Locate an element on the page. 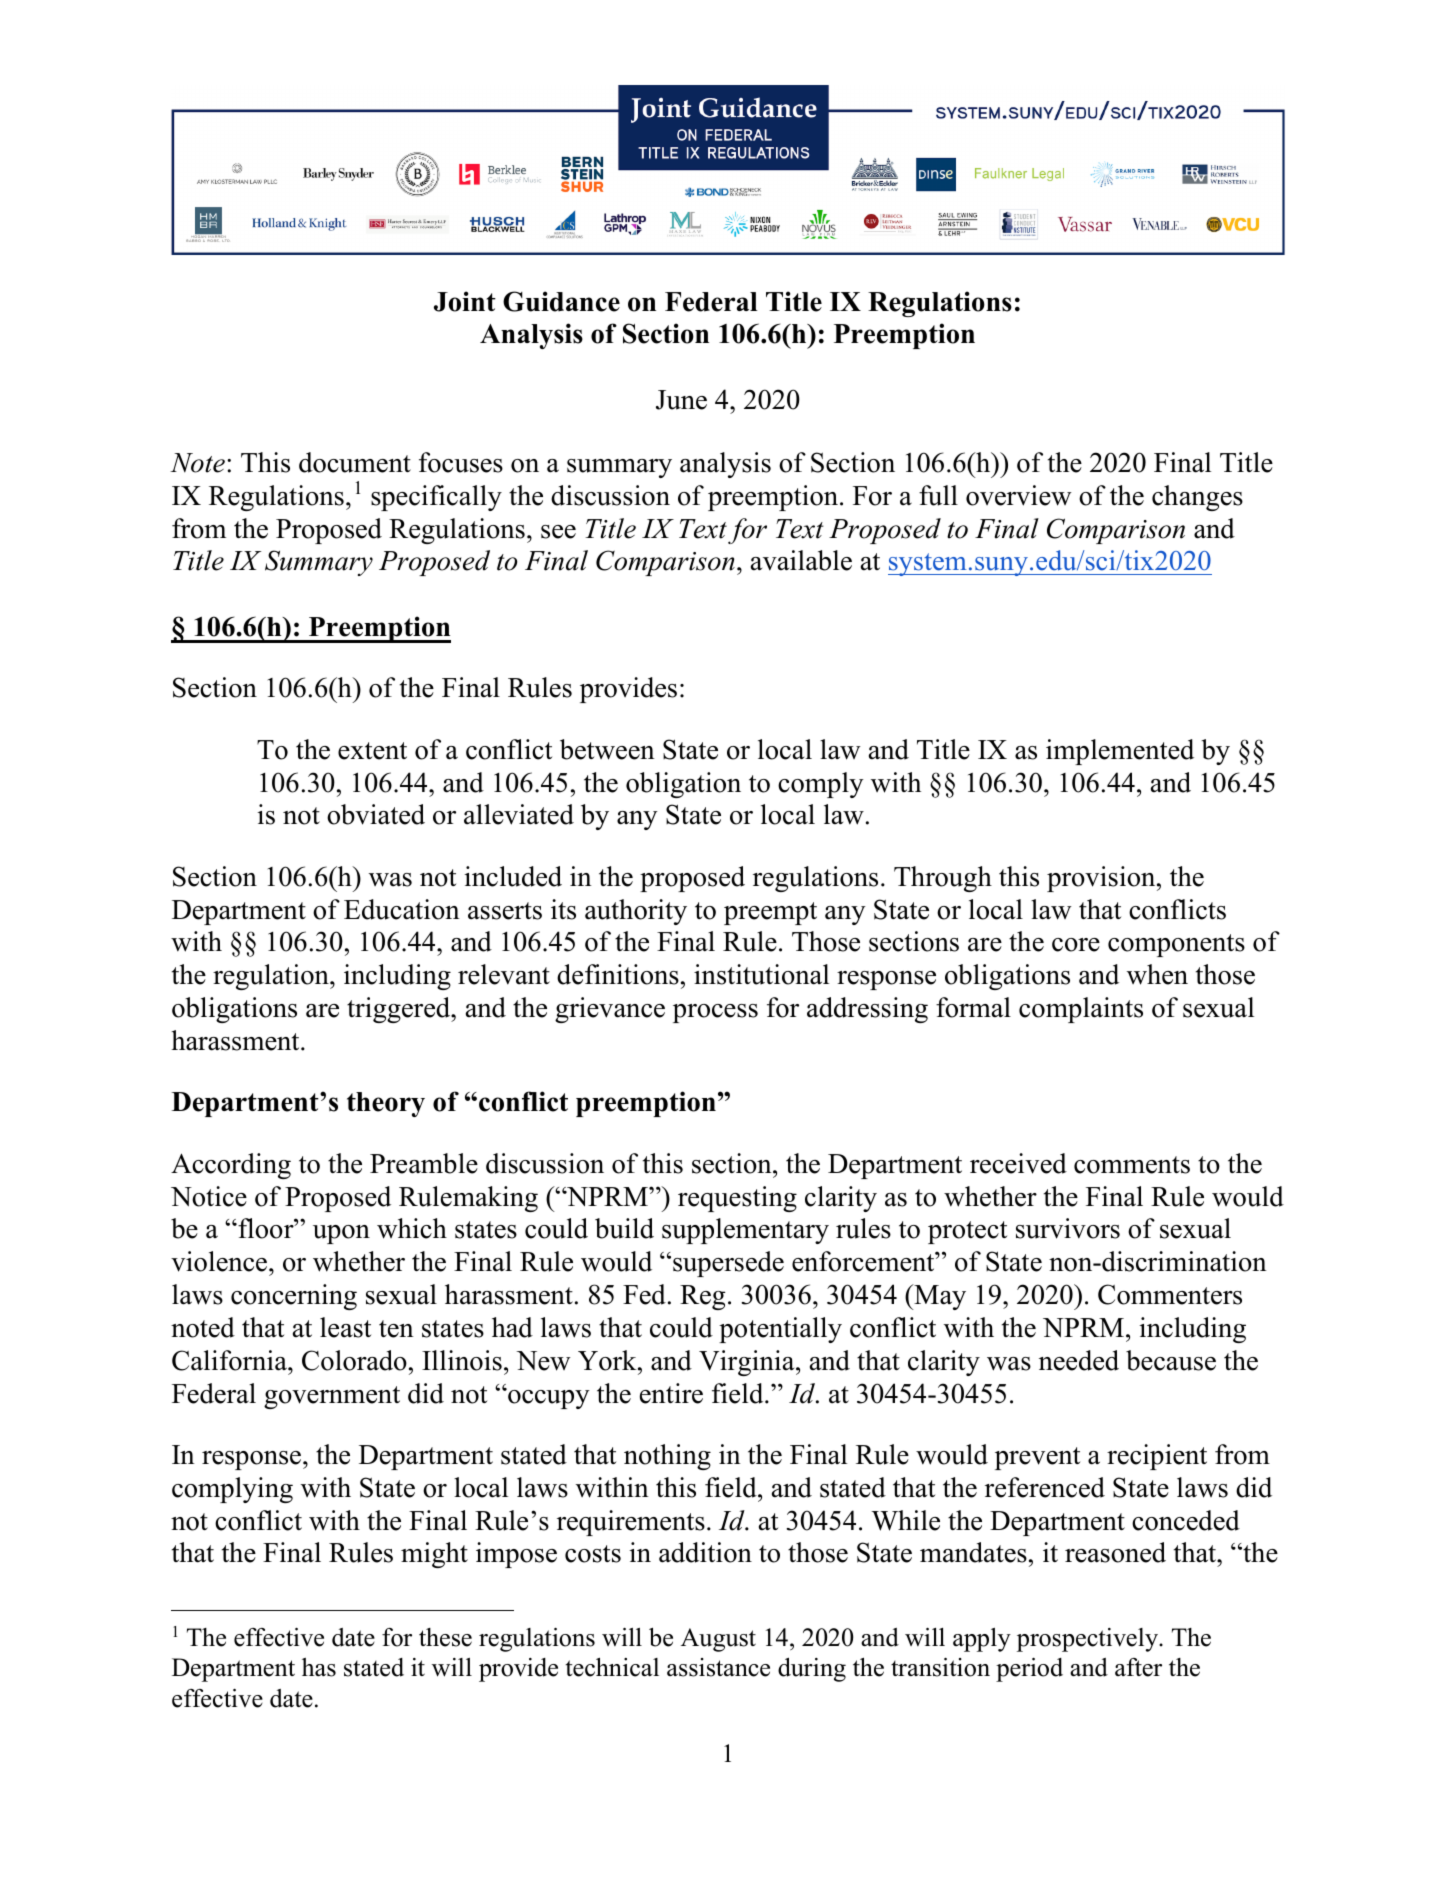 This image has height=1884, width=1456. Education is located at coordinates (402, 909).
